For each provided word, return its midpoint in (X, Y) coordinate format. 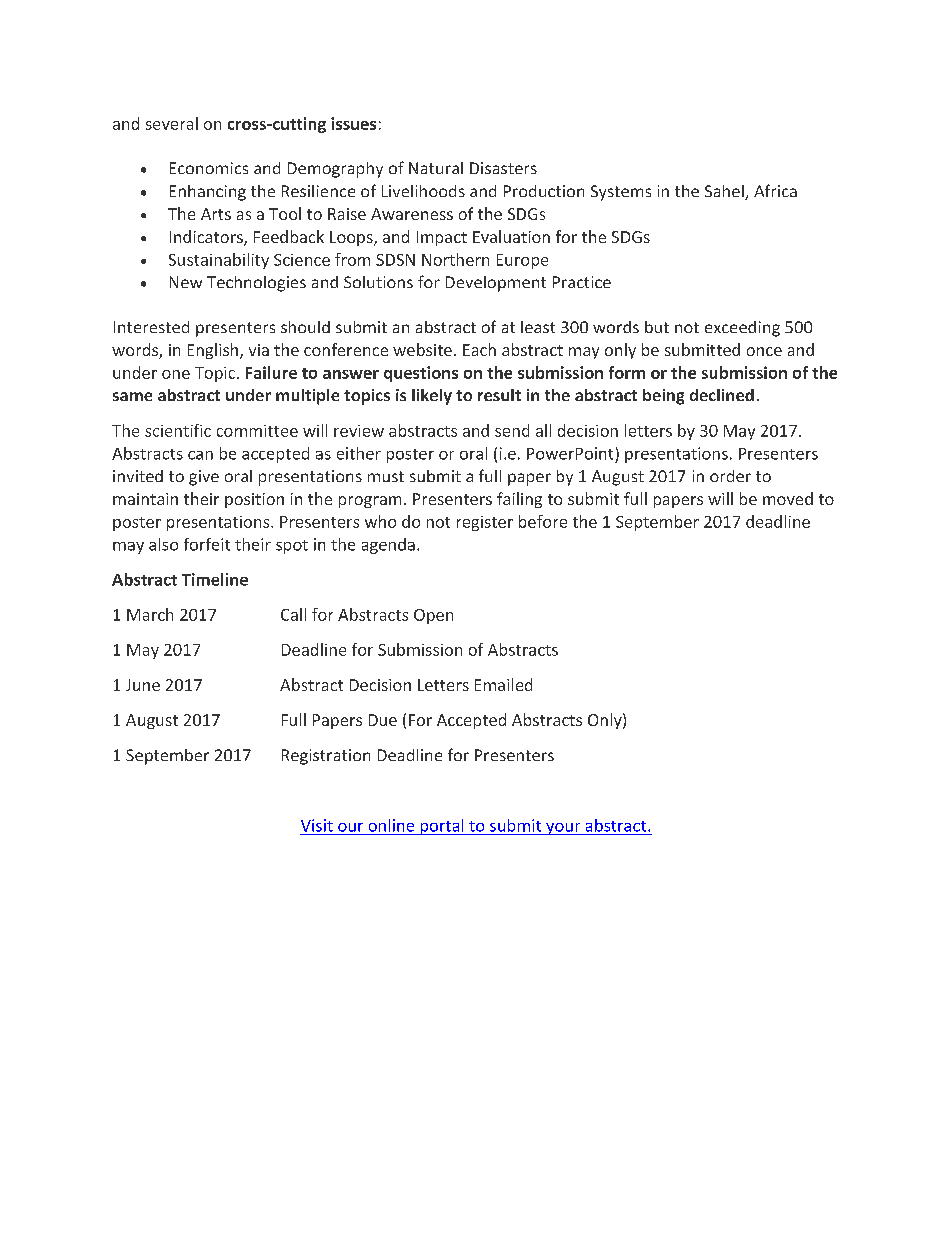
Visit (317, 825)
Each (479, 349)
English (213, 351)
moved (788, 498)
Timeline (215, 579)
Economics (209, 168)
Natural (436, 168)
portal (442, 827)
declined (722, 395)
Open (433, 616)
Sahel (725, 192)
